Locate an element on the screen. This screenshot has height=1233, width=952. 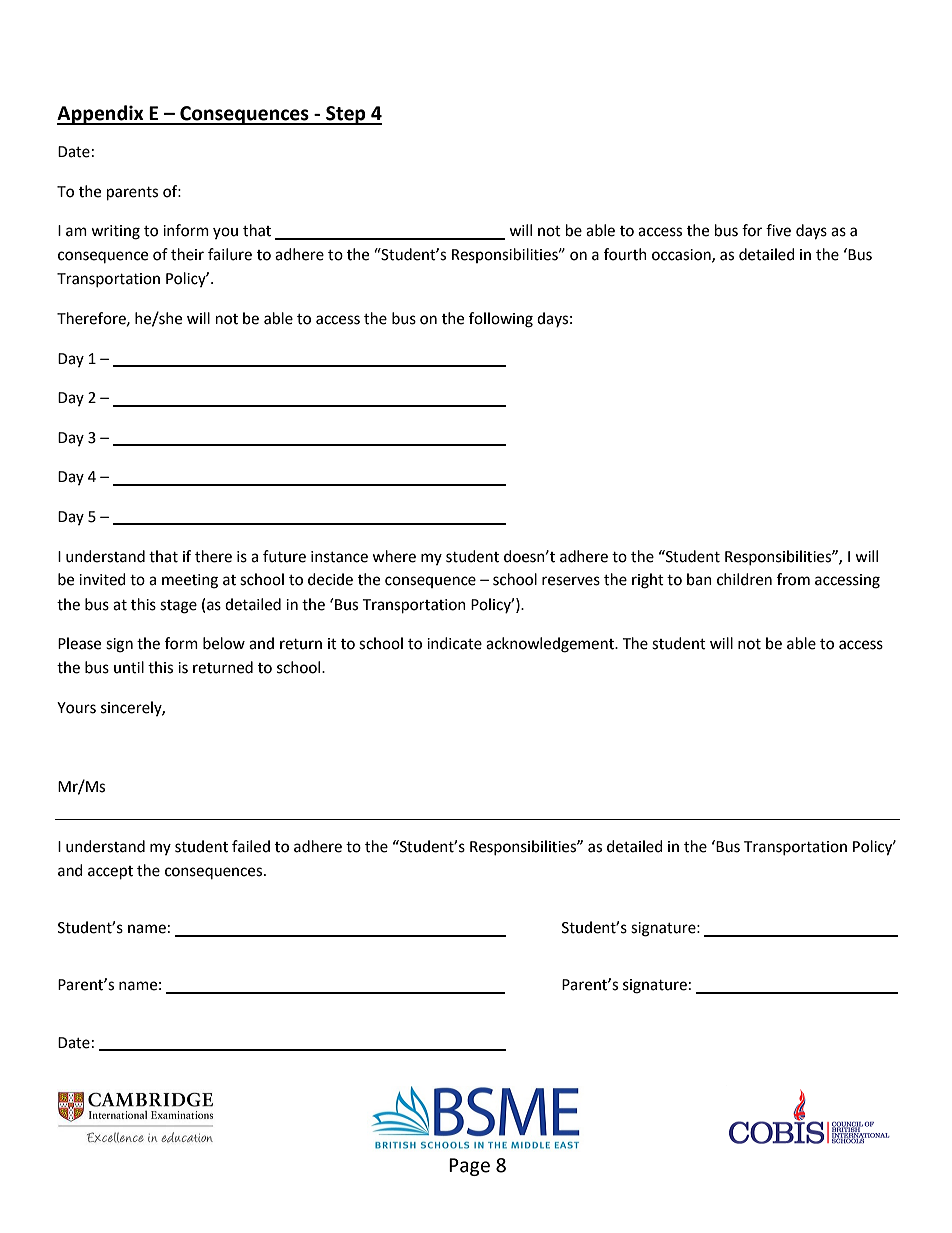
Page is located at coordinates (469, 1167).
